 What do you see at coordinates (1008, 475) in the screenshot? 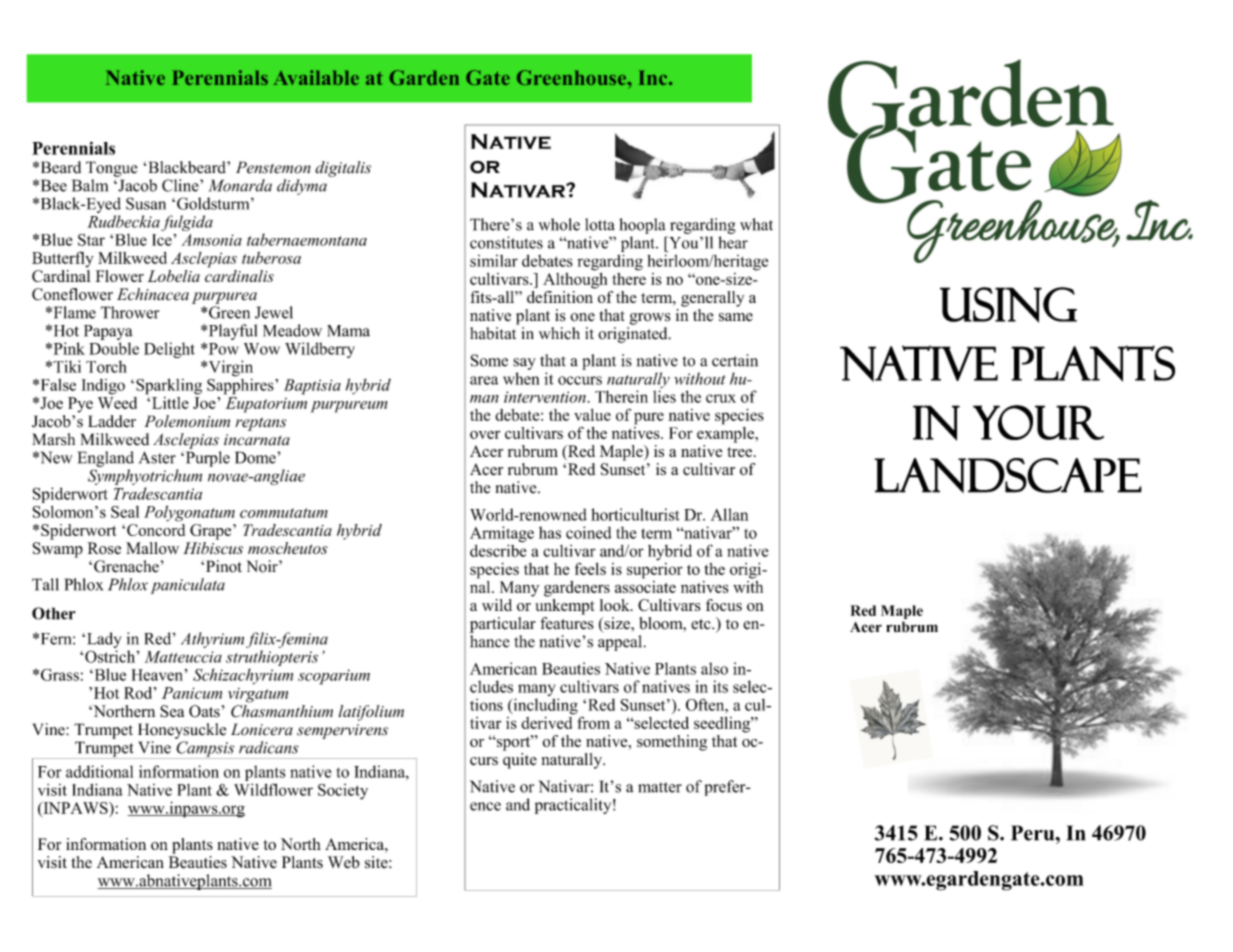
I see `Landscape` at bounding box center [1008, 475].
